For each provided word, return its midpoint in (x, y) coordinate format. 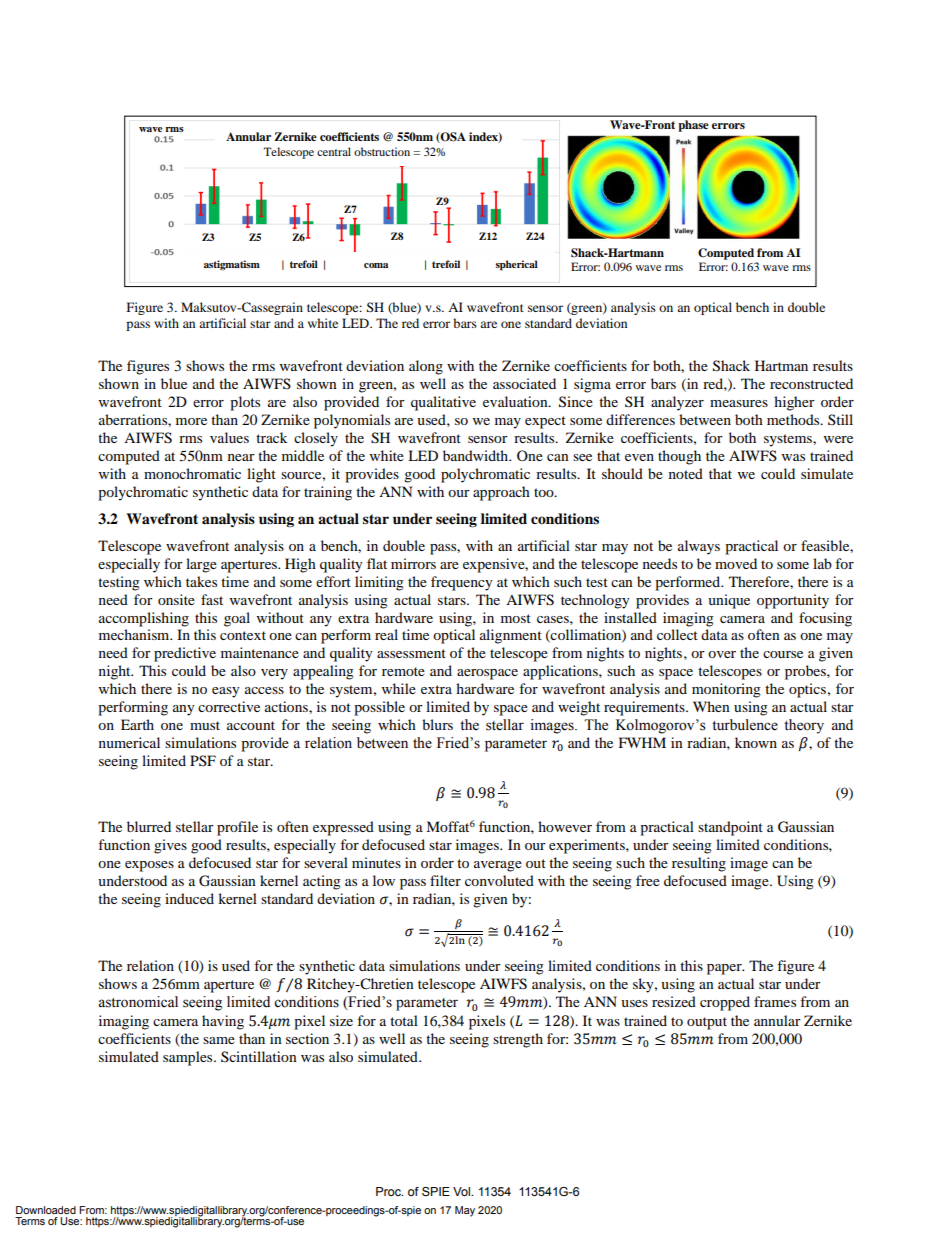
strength (518, 1040)
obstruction (382, 151)
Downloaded (46, 1210)
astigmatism (232, 265)
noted (686, 473)
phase (693, 126)
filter (445, 880)
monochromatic (192, 473)
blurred (149, 826)
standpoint (730, 828)
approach (501, 493)
